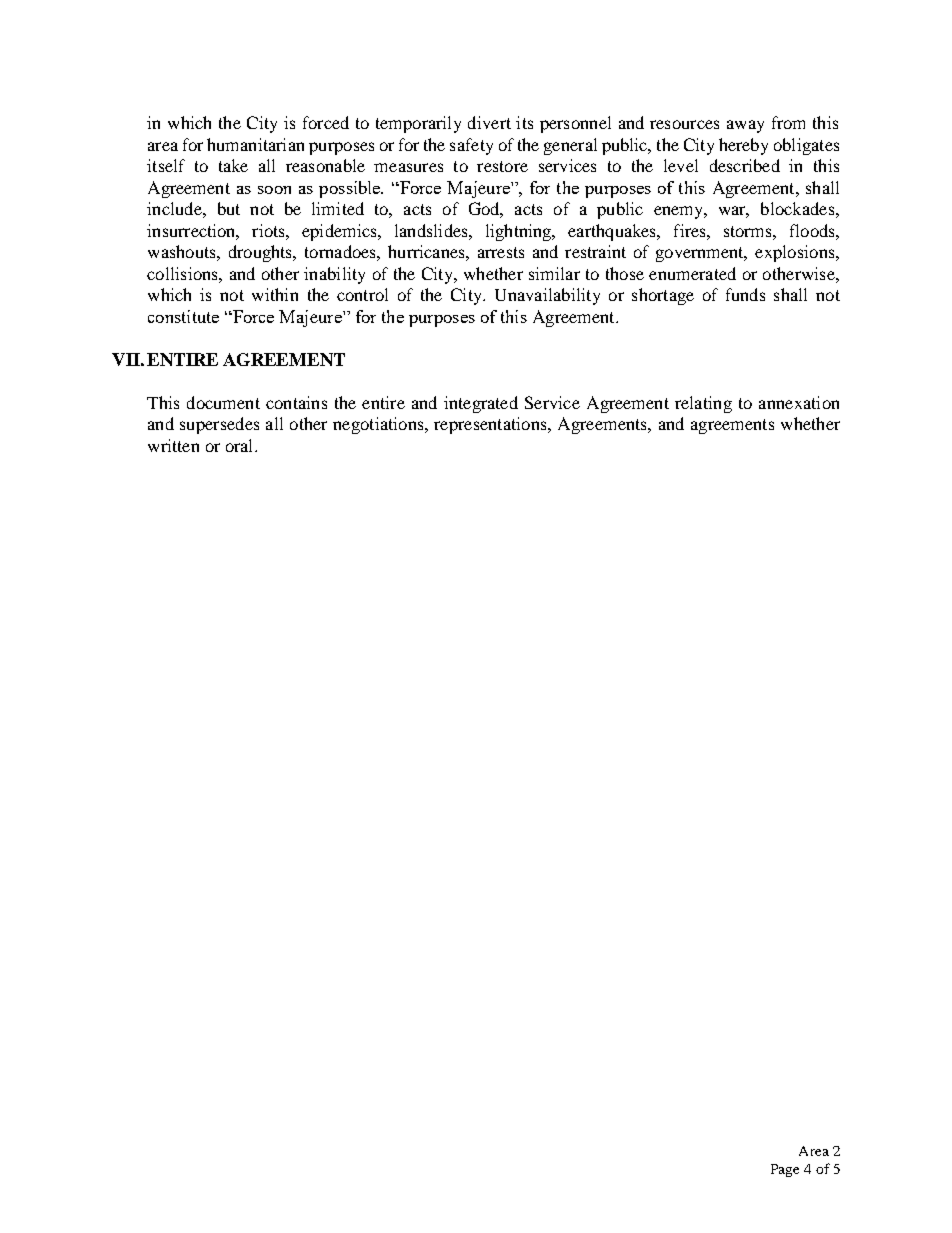 The height and width of the document is (1233, 952). Describe the element at coordinates (743, 146) in the document. I see `hereby` at that location.
